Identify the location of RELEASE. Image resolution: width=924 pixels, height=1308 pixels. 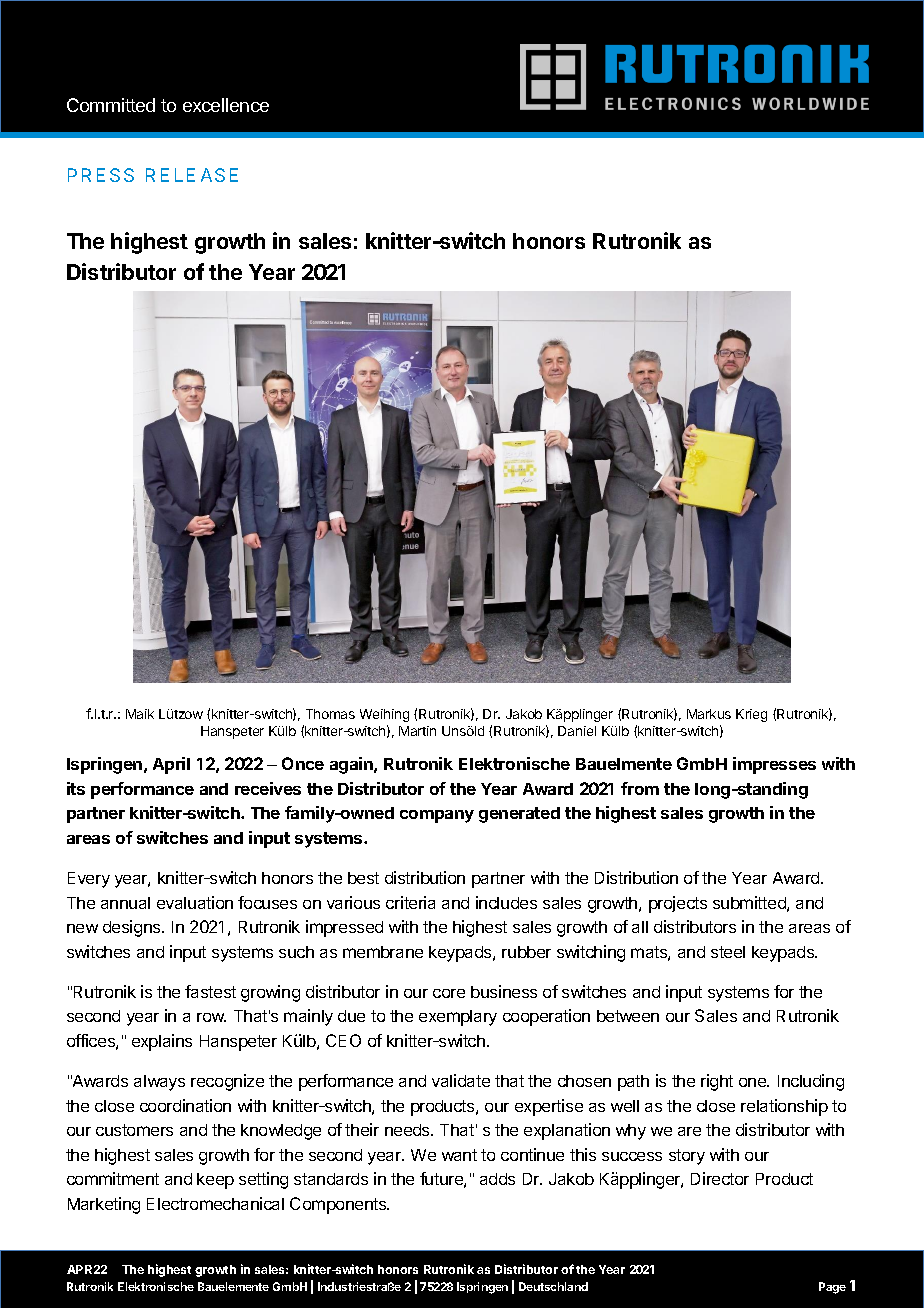
(192, 175).
